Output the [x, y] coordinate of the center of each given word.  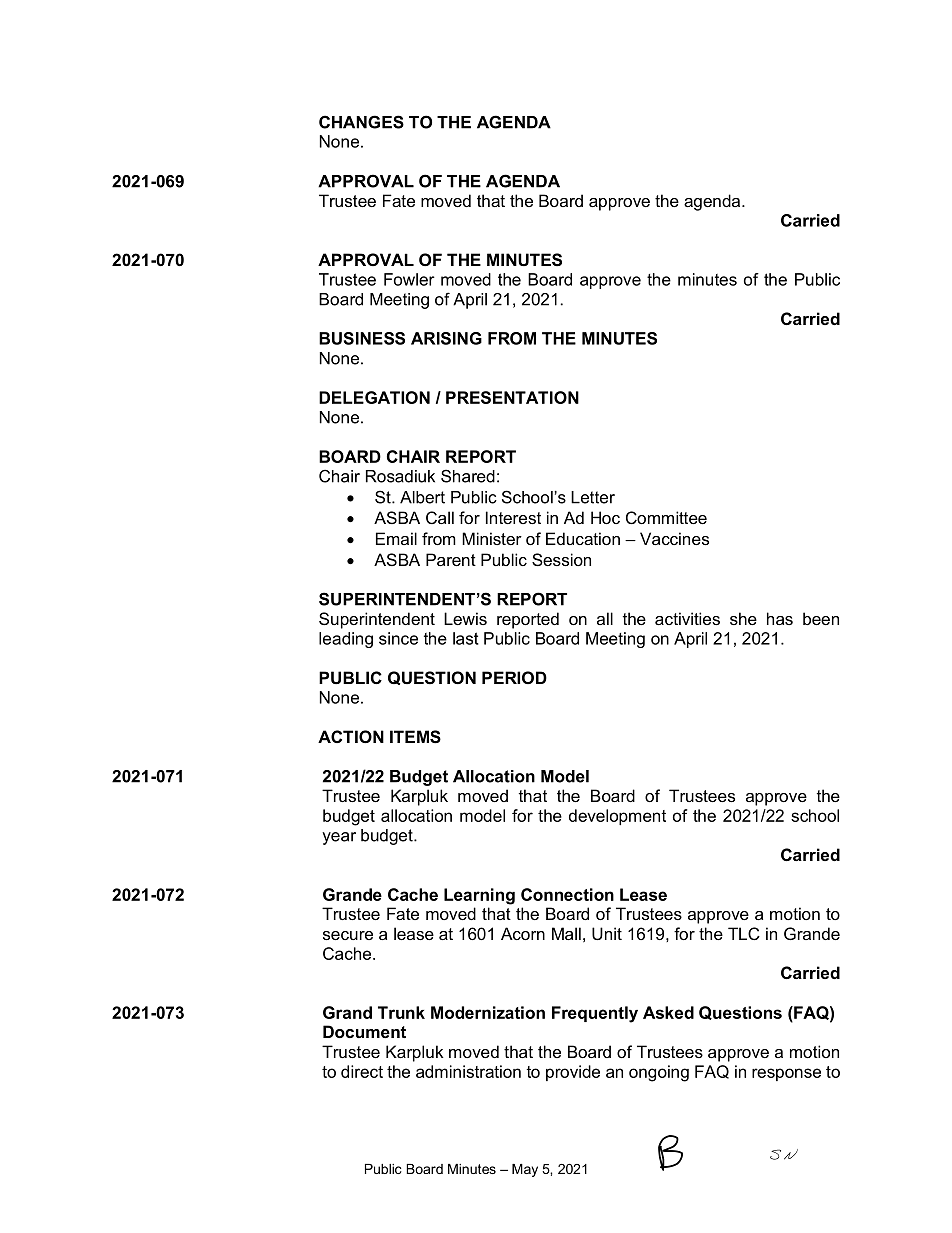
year [339, 838]
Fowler [409, 279]
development [617, 817]
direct [362, 1071]
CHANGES [361, 122]
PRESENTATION [512, 397]
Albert [422, 497]
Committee [666, 517]
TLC [744, 933]
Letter [593, 497]
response [786, 1074]
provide [573, 1073]
